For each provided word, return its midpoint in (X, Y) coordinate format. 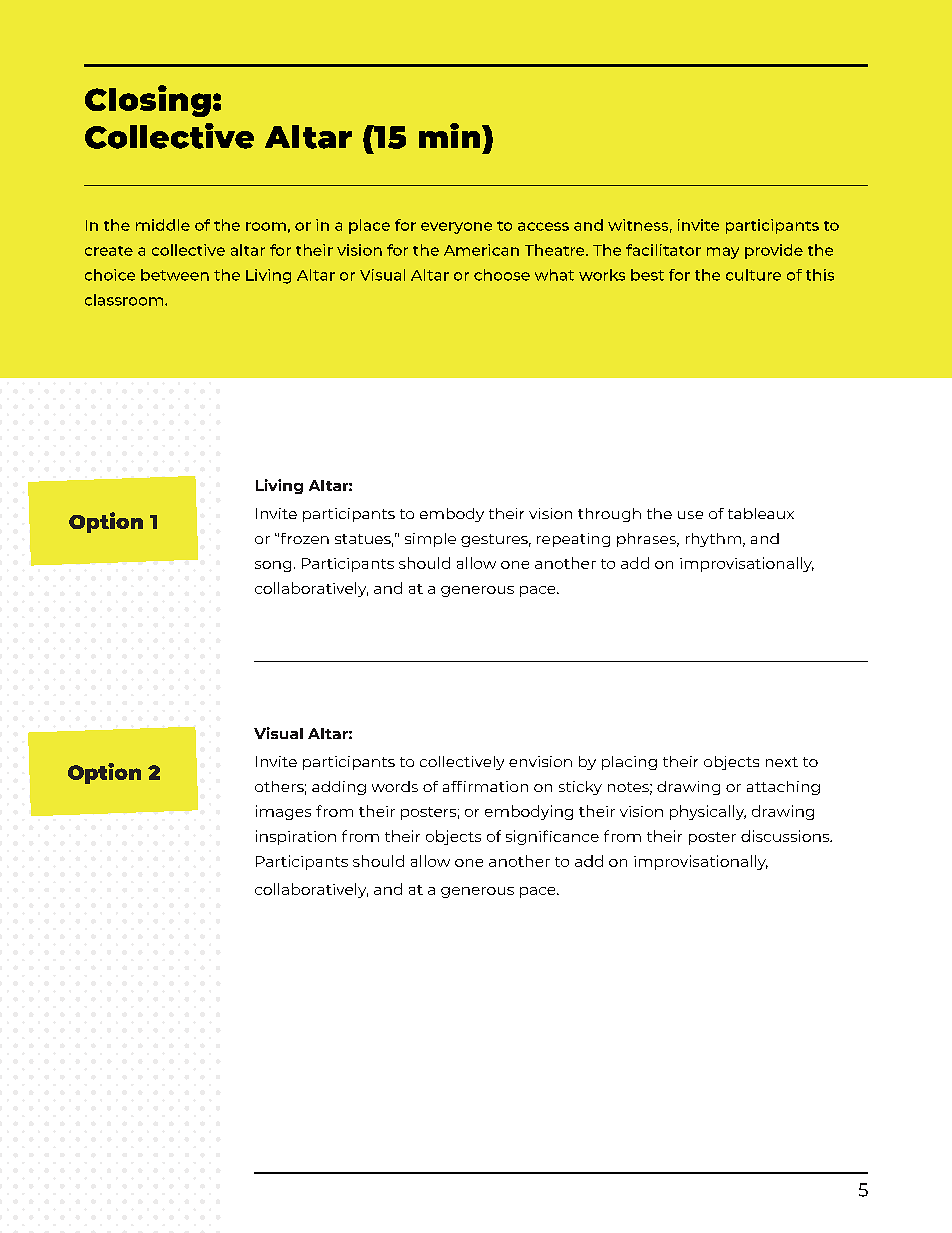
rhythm (713, 540)
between (175, 275)
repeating (573, 540)
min (451, 135)
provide (774, 251)
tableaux (761, 513)
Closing (148, 101)
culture (753, 275)
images (283, 812)
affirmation (485, 786)
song (273, 566)
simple (430, 540)
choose (502, 275)
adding (339, 788)
